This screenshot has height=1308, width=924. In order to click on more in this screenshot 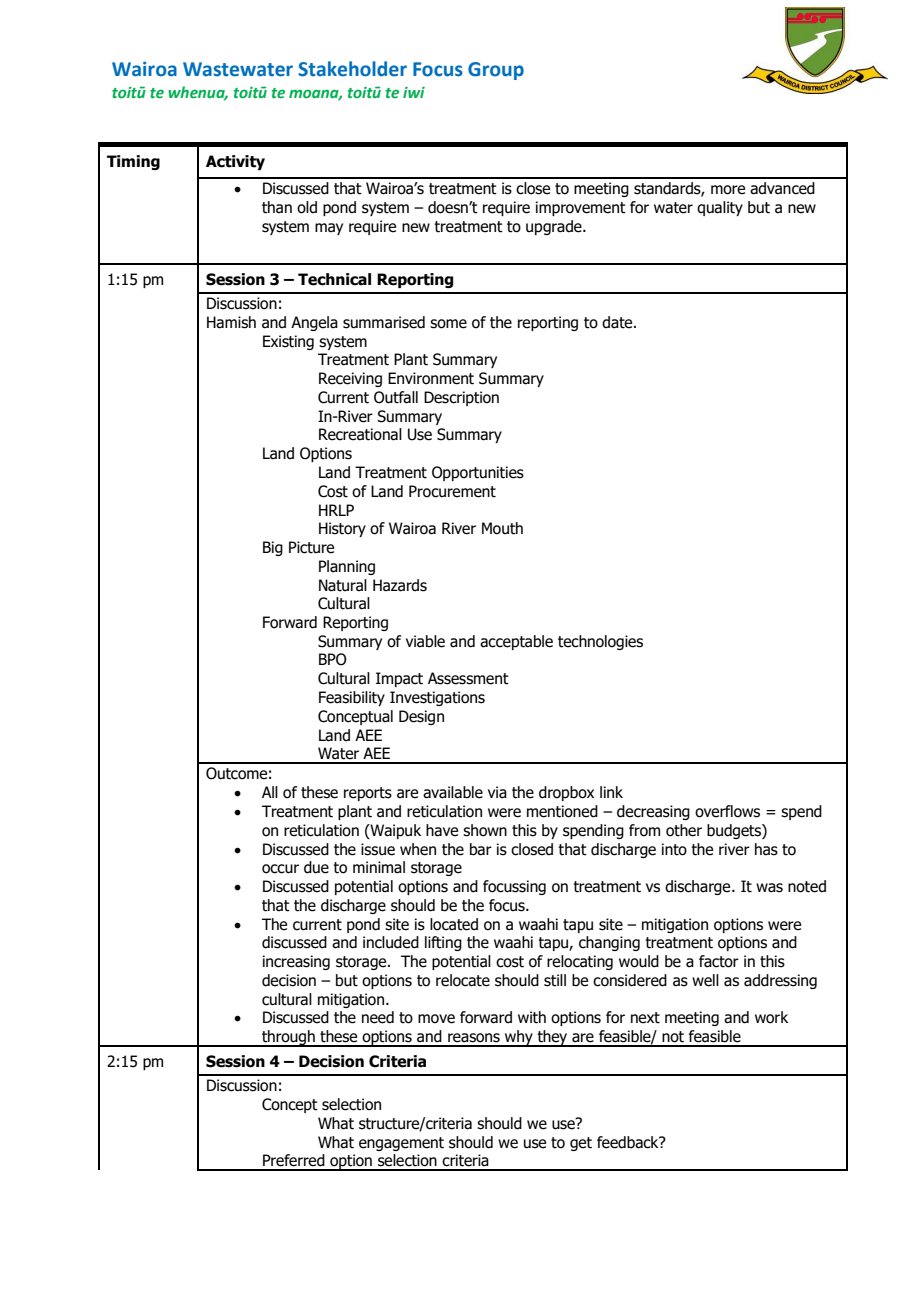, I will do `click(728, 190)`.
